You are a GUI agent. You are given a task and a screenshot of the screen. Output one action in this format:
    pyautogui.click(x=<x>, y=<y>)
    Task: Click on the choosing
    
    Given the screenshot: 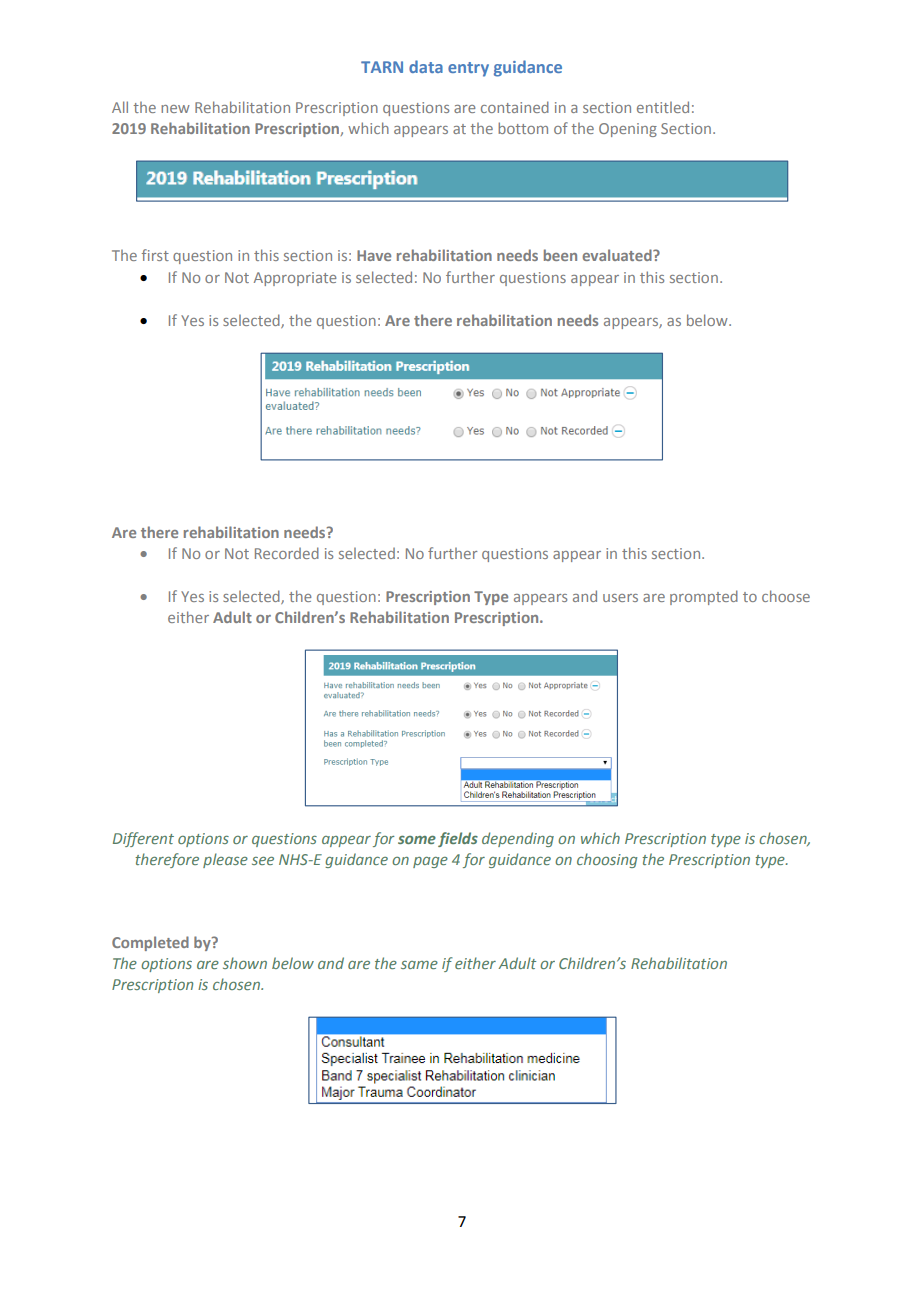 What is the action you would take?
    pyautogui.click(x=607, y=860)
